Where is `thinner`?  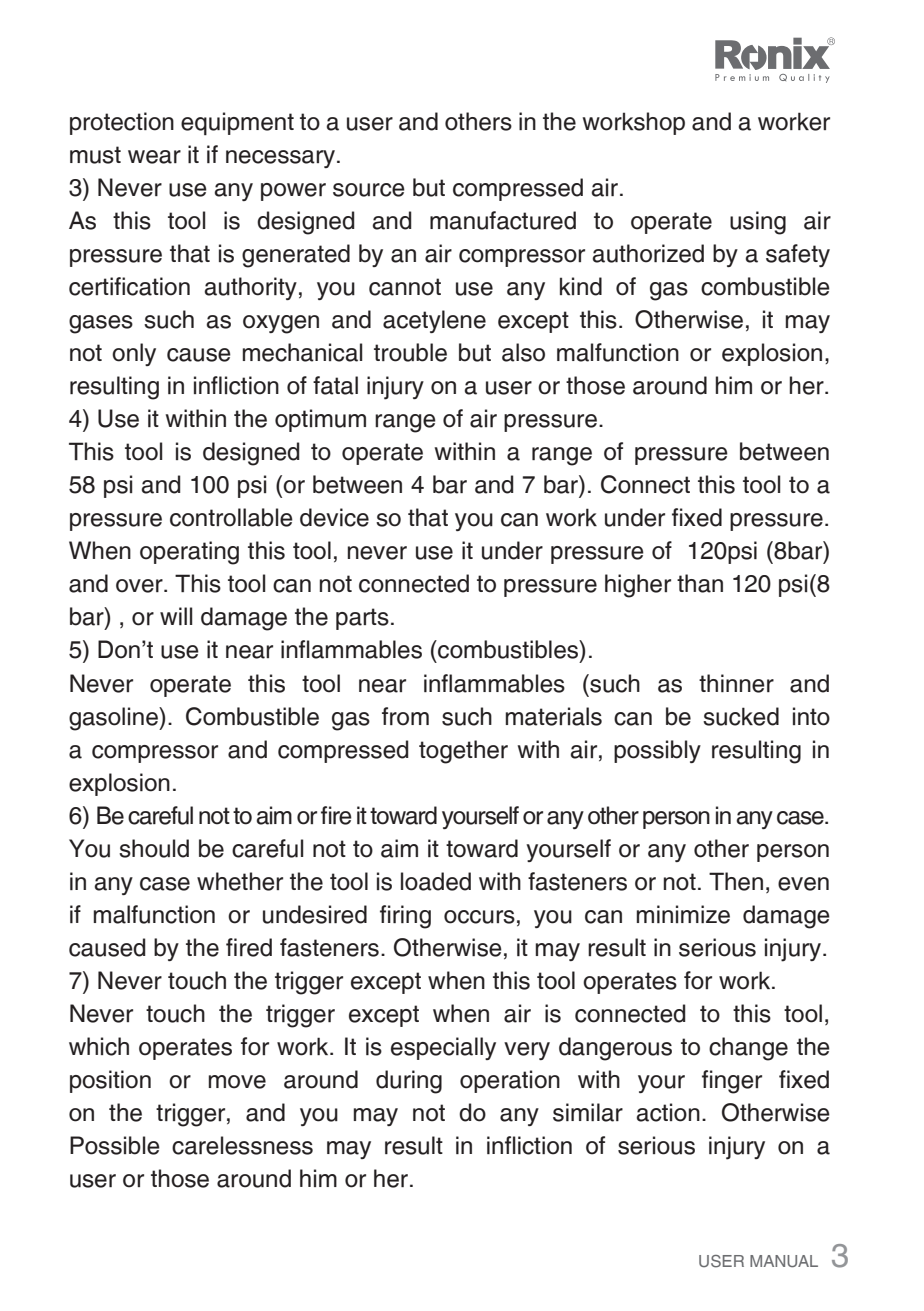
thinner is located at coordinates (736, 683).
